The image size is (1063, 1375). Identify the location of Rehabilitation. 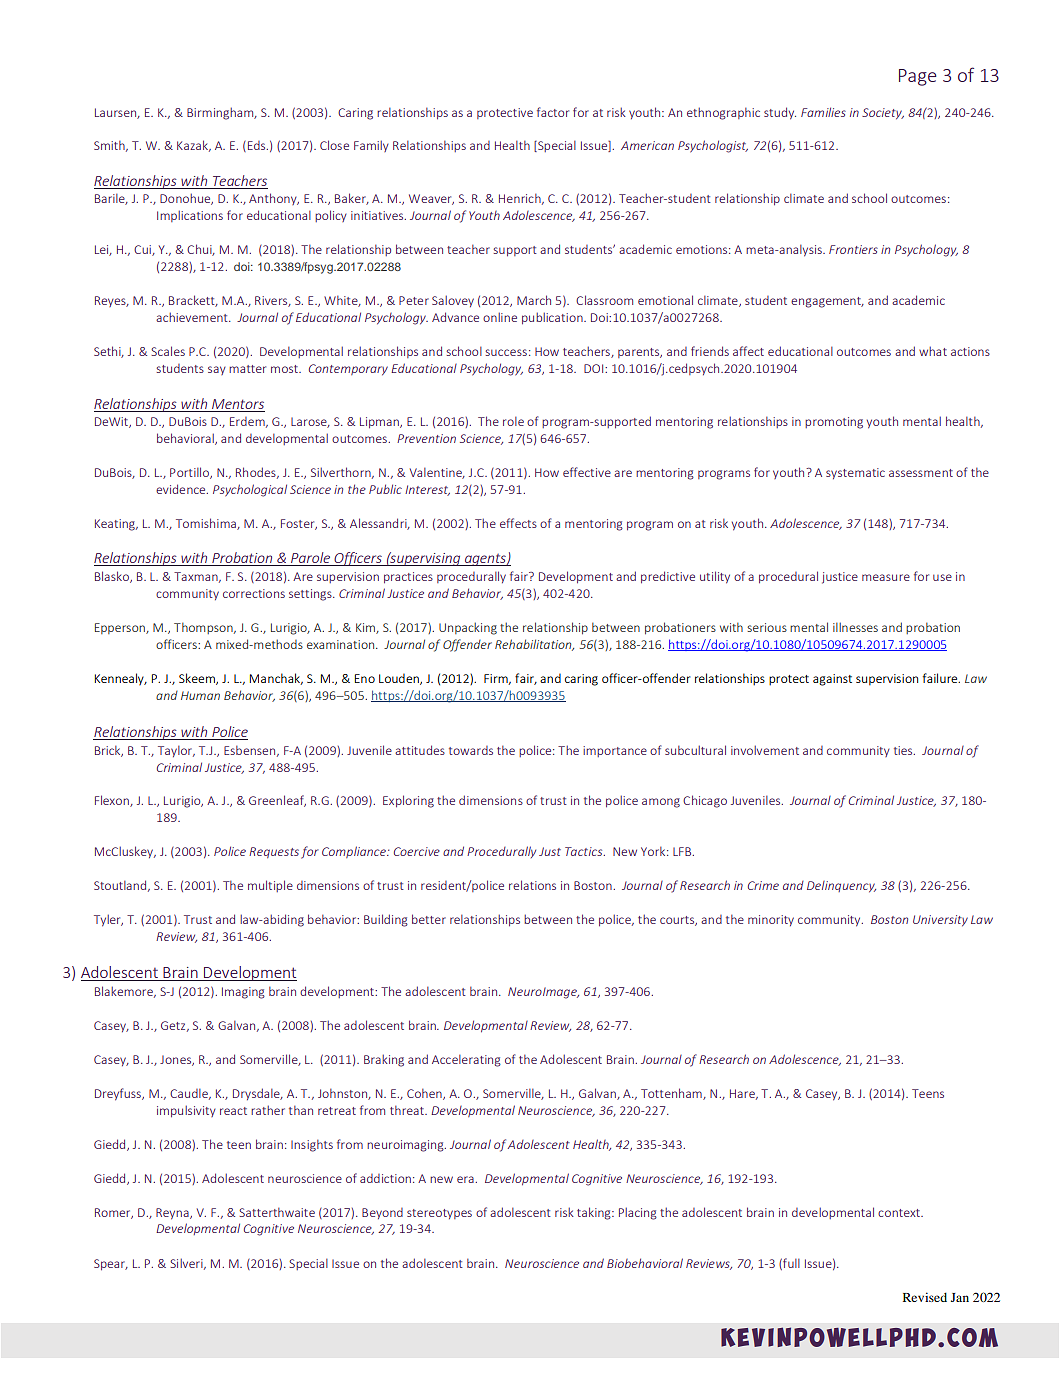
(534, 645).
